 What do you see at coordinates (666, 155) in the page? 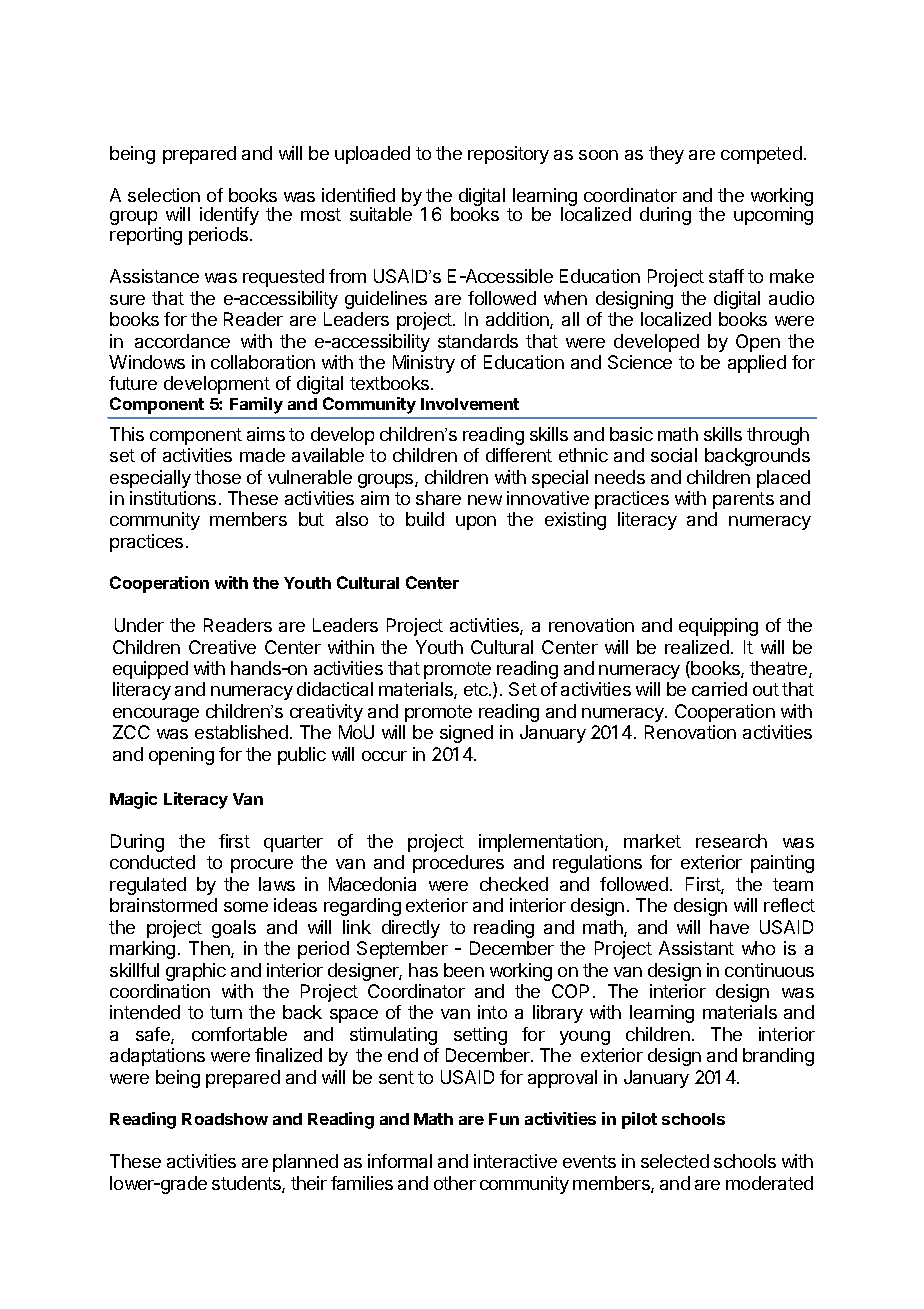
I see `they` at bounding box center [666, 155].
